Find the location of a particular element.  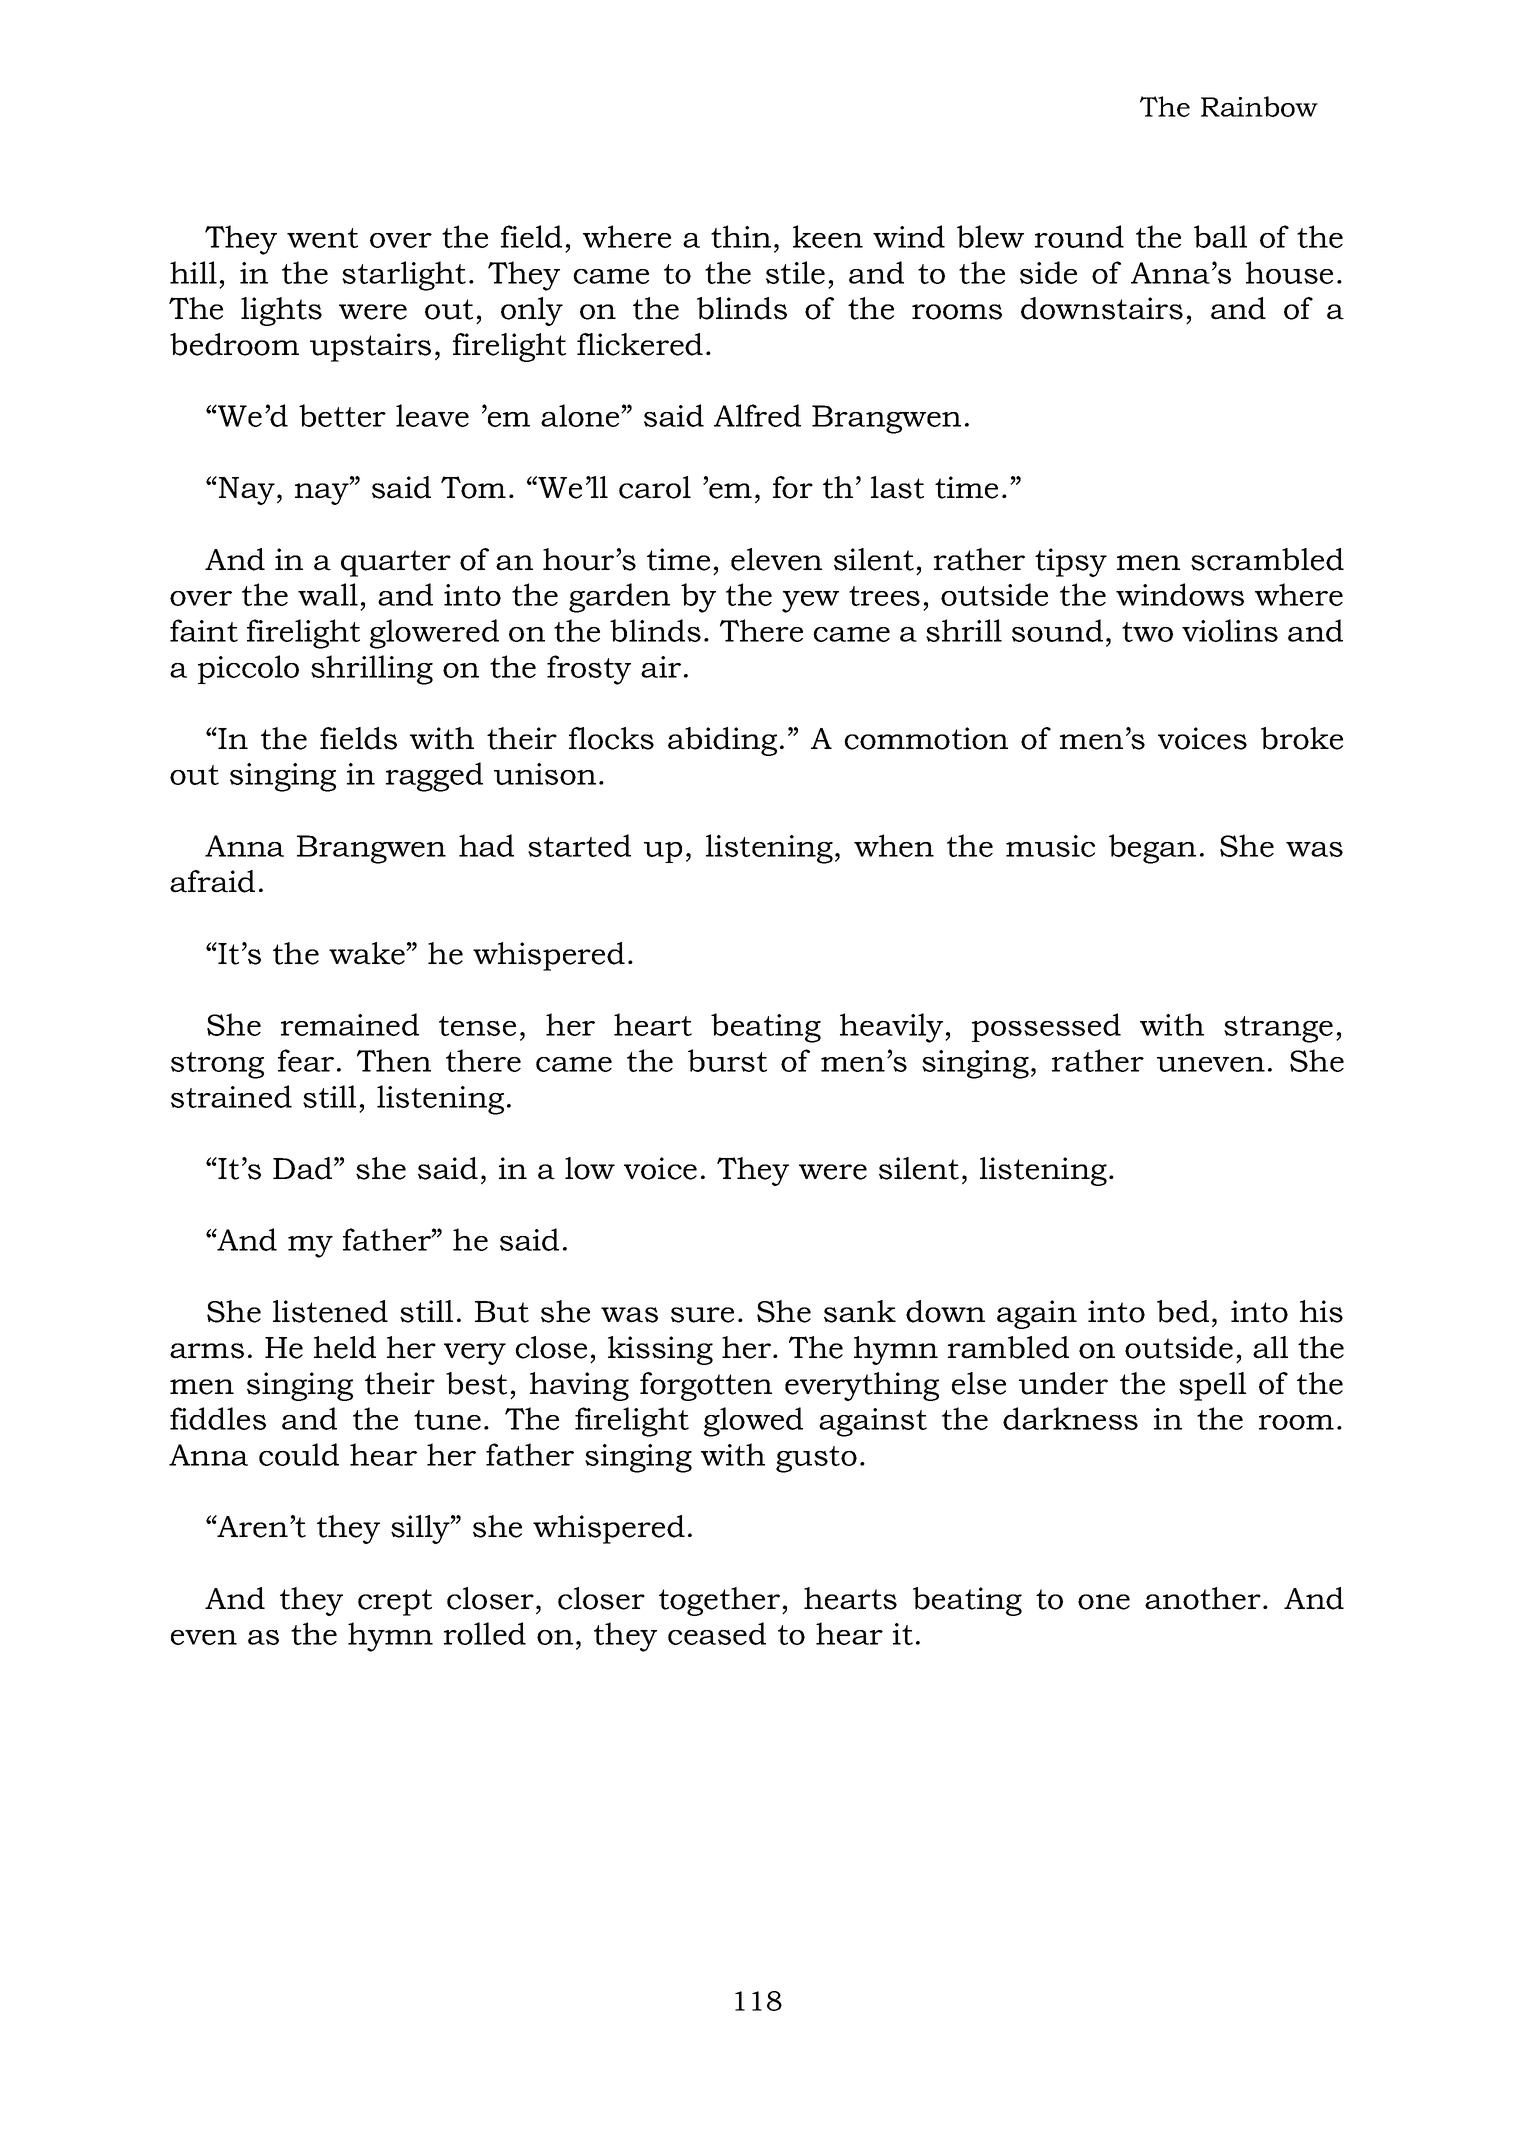

went is located at coordinates (322, 238).
